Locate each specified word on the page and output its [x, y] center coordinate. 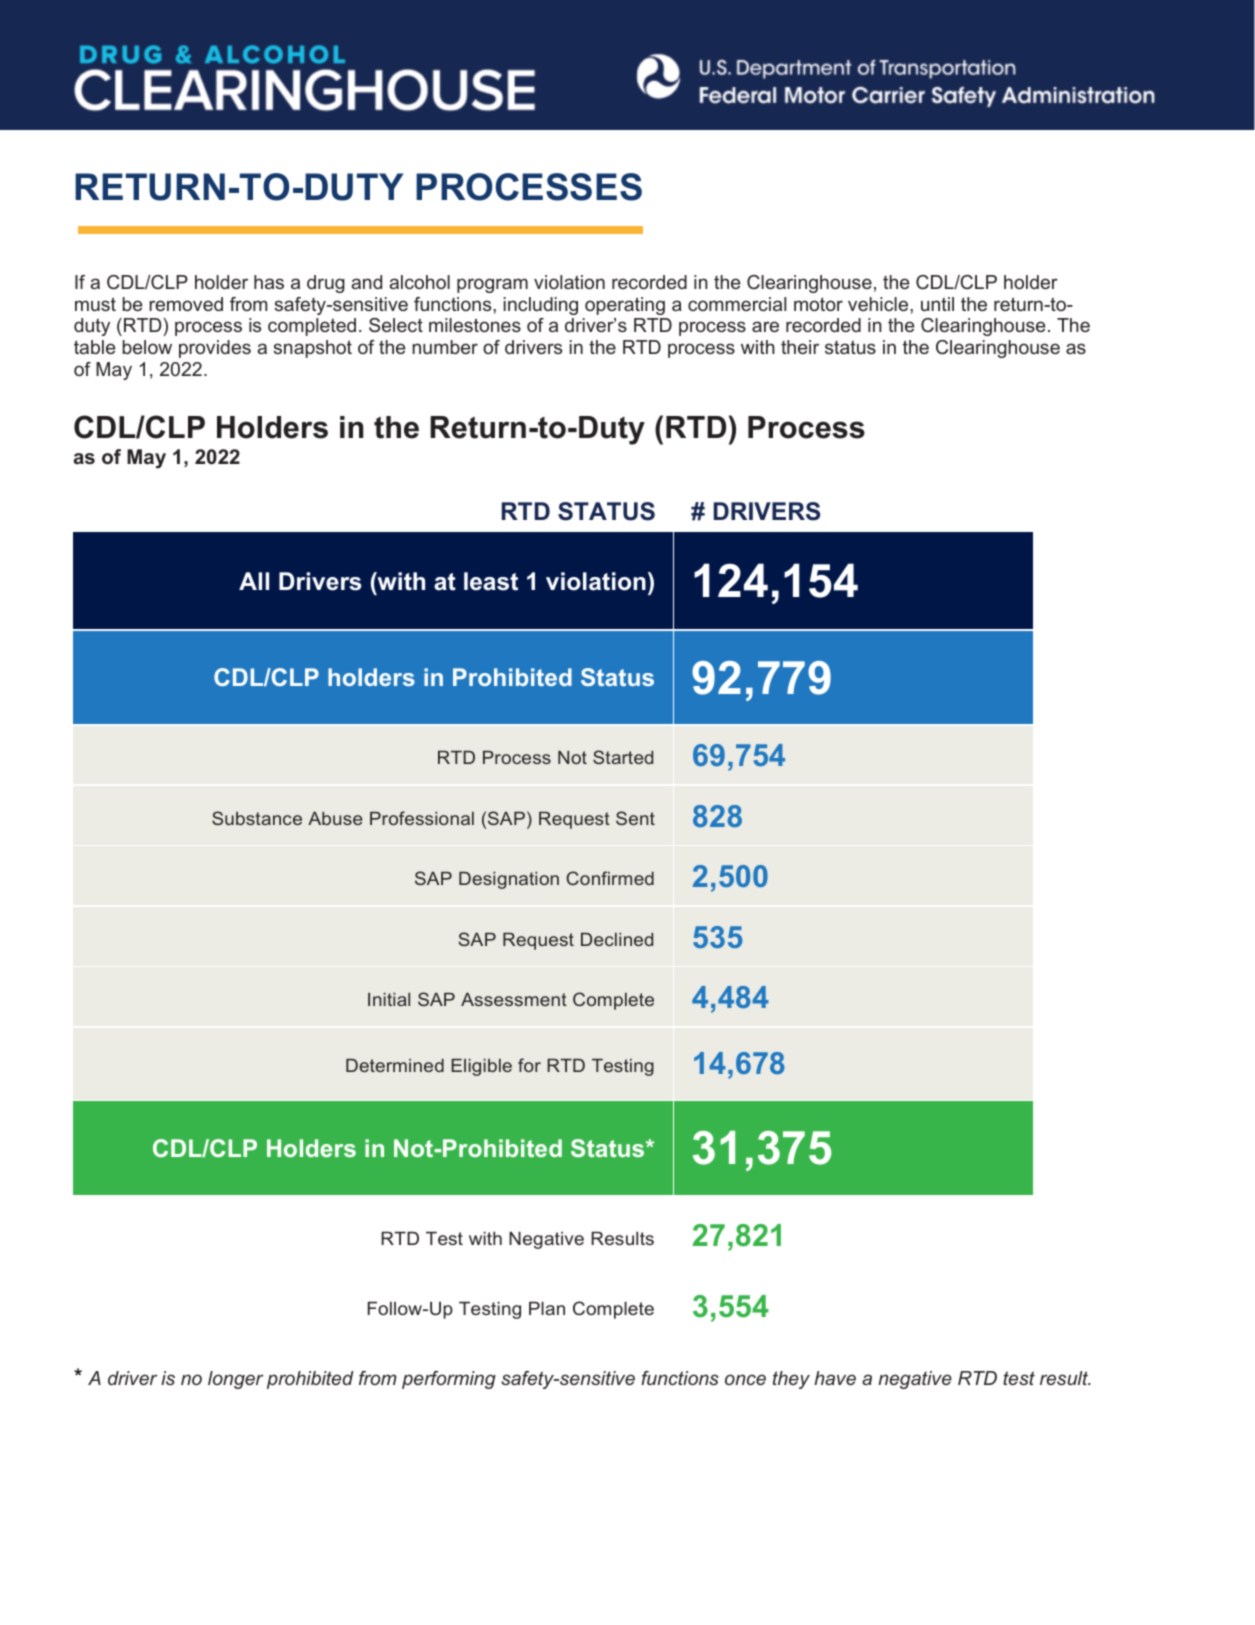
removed [186, 304]
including [541, 306]
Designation [509, 880]
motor [818, 304]
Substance [257, 818]
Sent [635, 818]
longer [235, 1380]
